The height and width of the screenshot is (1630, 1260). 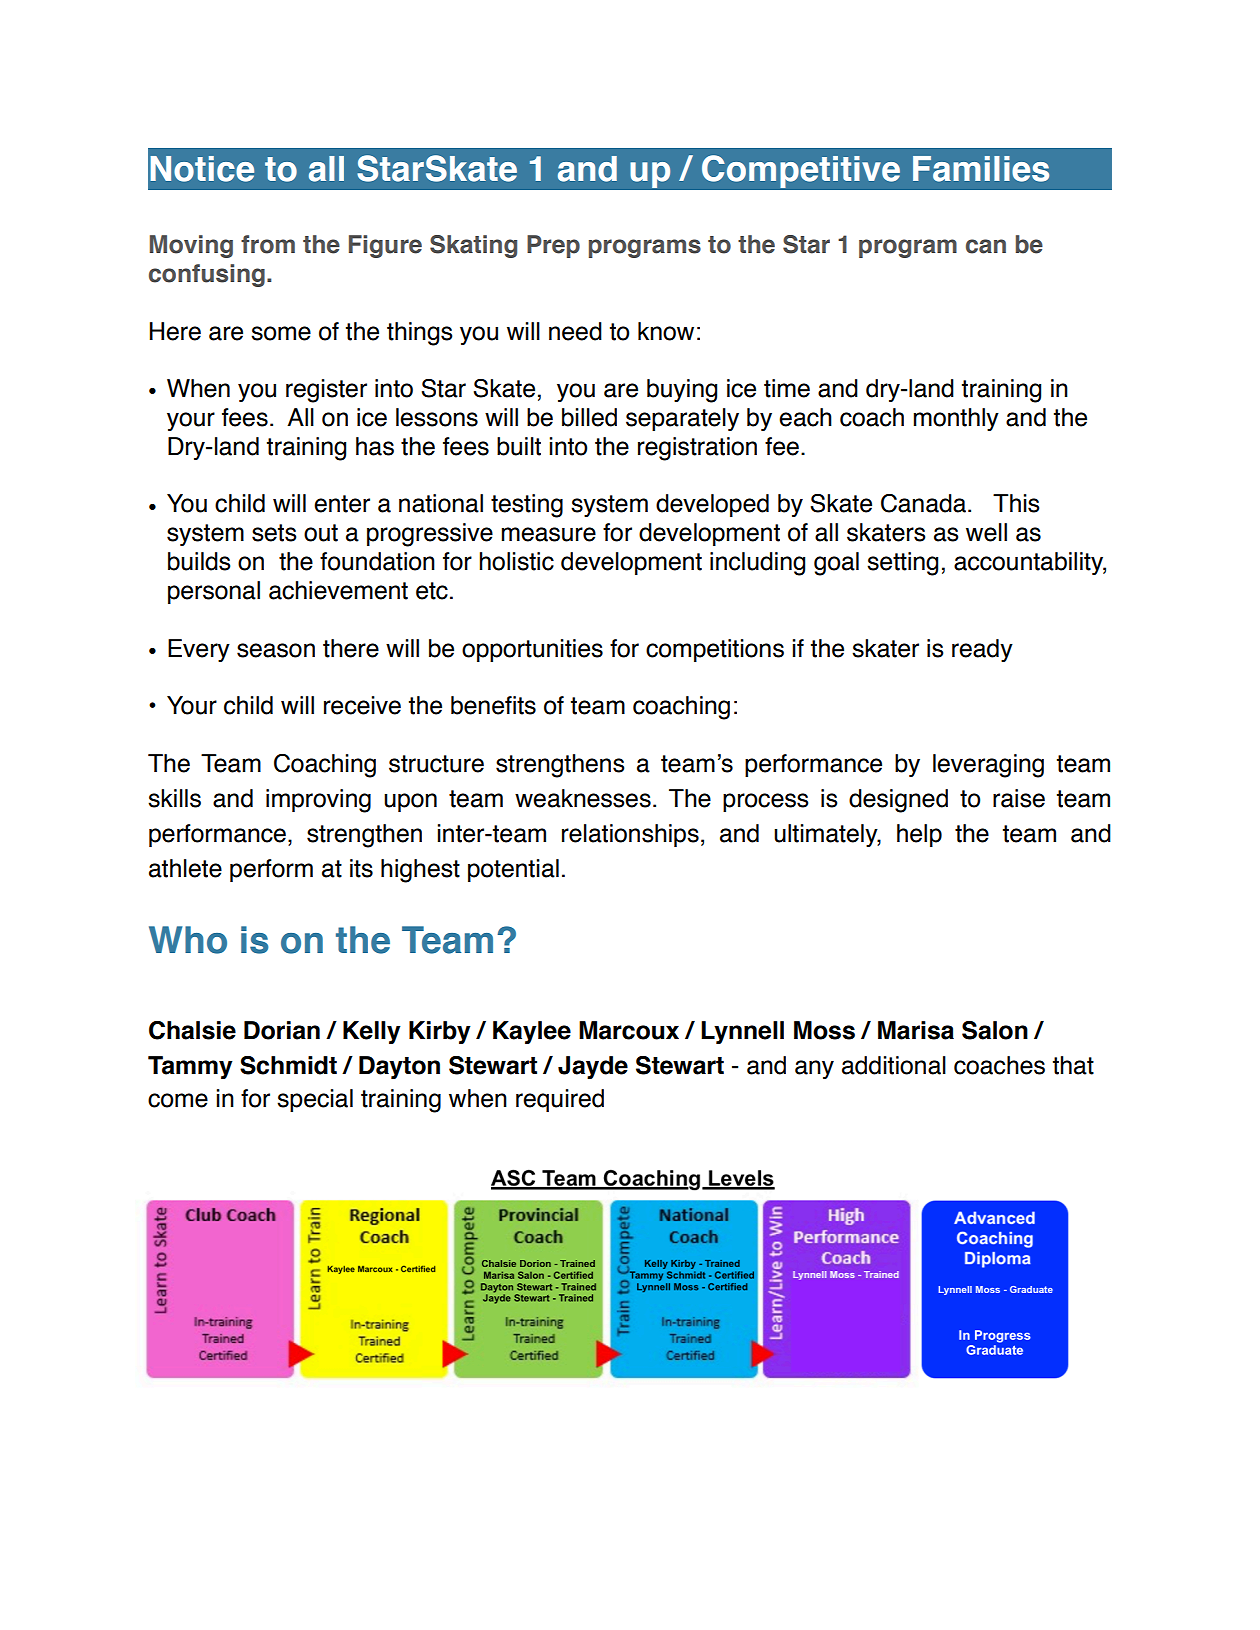 What do you see at coordinates (956, 419) in the screenshot?
I see `monthly` at bounding box center [956, 419].
